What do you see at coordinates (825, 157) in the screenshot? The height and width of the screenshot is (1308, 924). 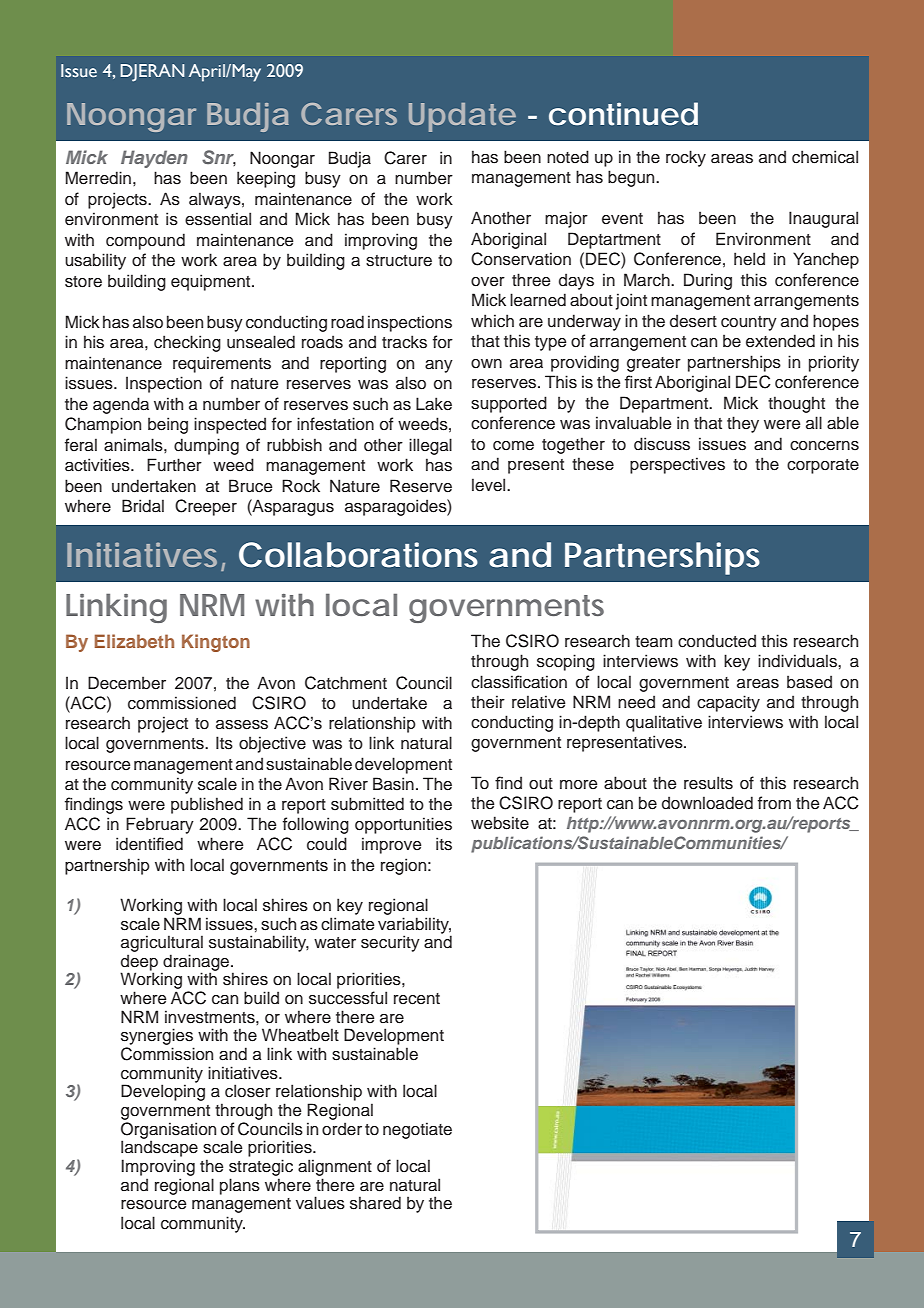 I see `chemical` at bounding box center [825, 157].
